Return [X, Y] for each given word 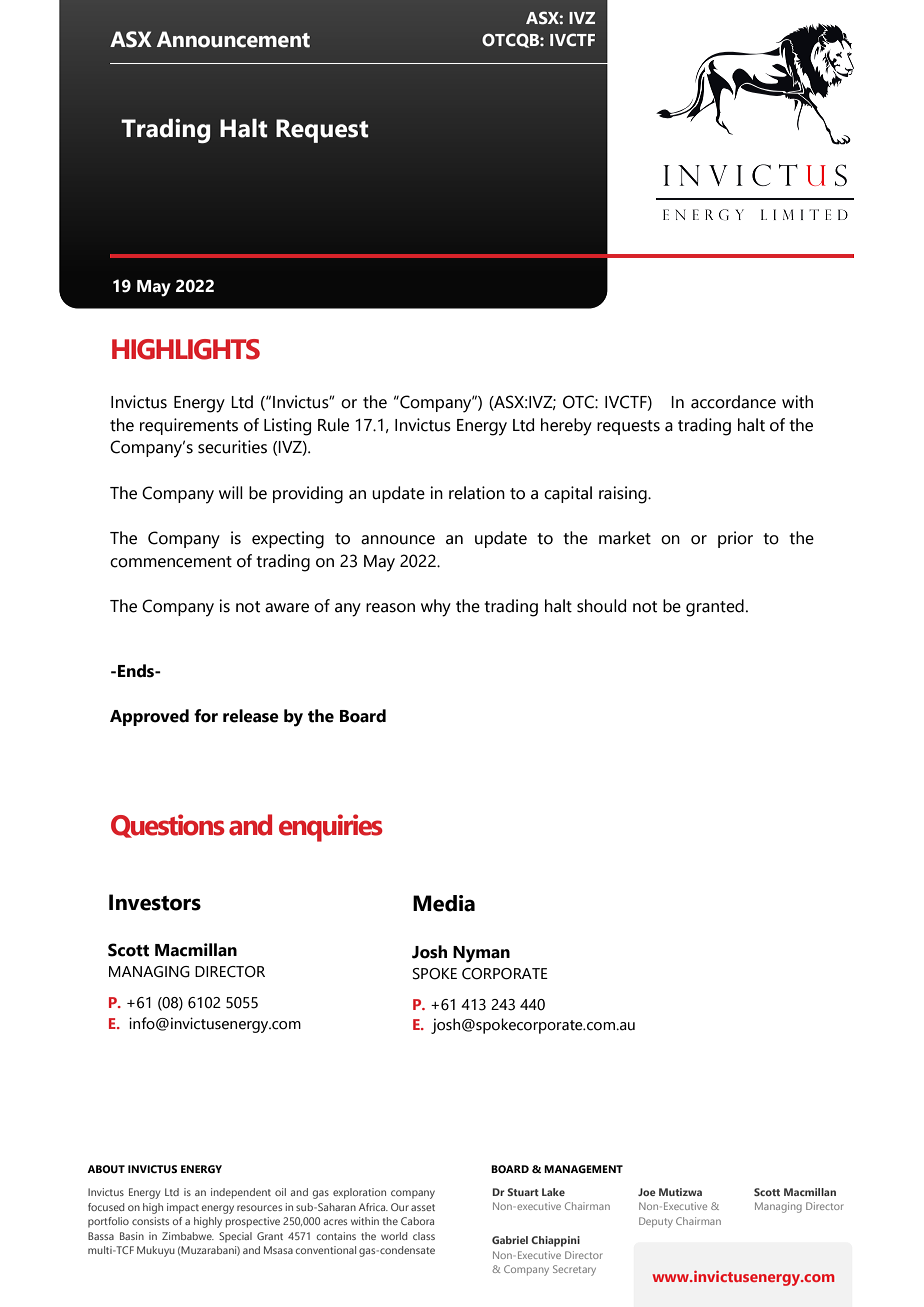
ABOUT [106, 1169]
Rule [333, 425]
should [601, 606]
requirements [189, 426]
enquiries [331, 828]
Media [444, 903]
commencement [171, 562]
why [436, 608]
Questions [168, 826]
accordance [733, 402]
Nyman [481, 954]
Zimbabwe [188, 1236]
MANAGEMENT [583, 1169]
